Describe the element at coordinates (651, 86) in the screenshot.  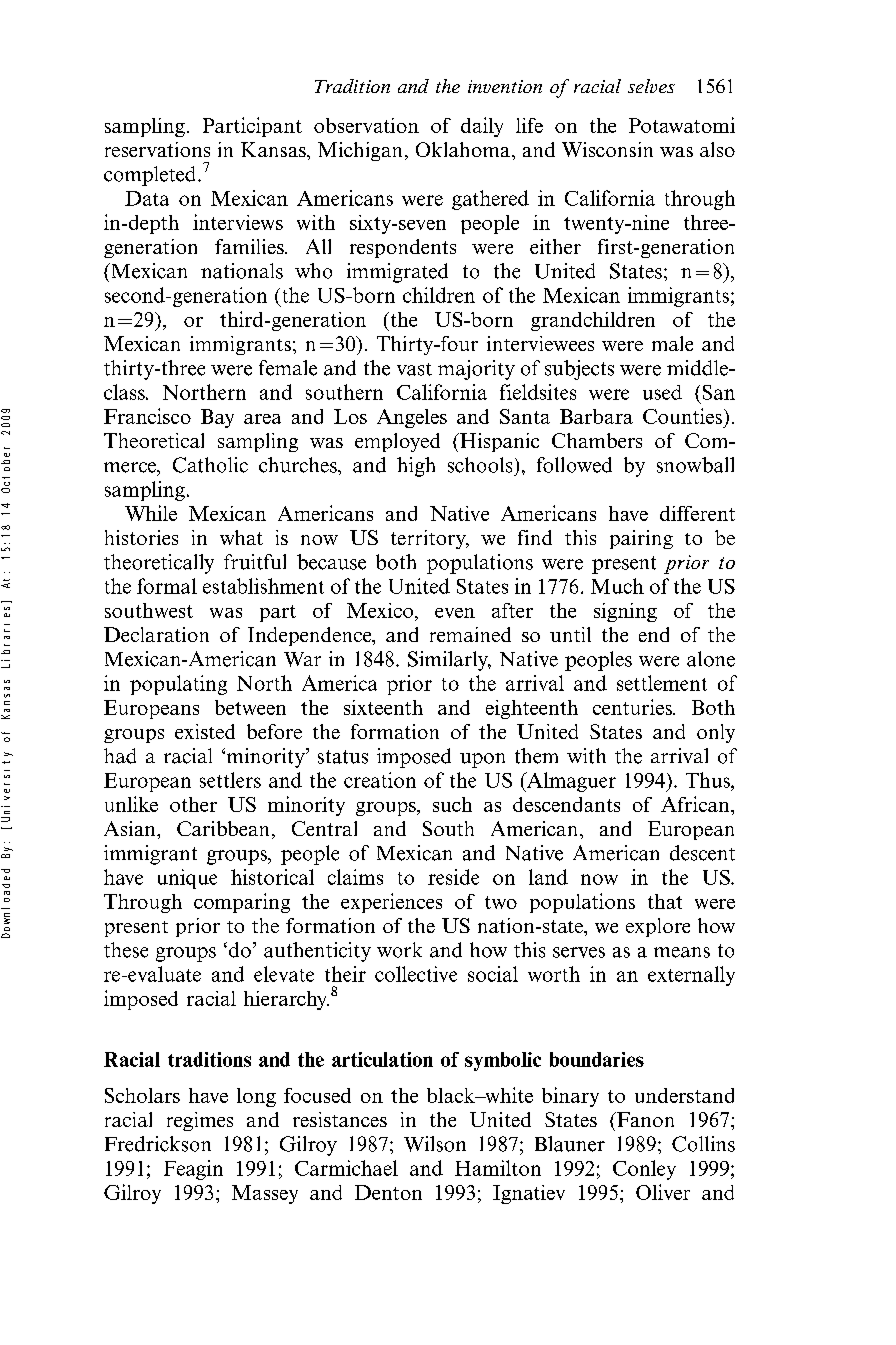
I see `selves` at that location.
